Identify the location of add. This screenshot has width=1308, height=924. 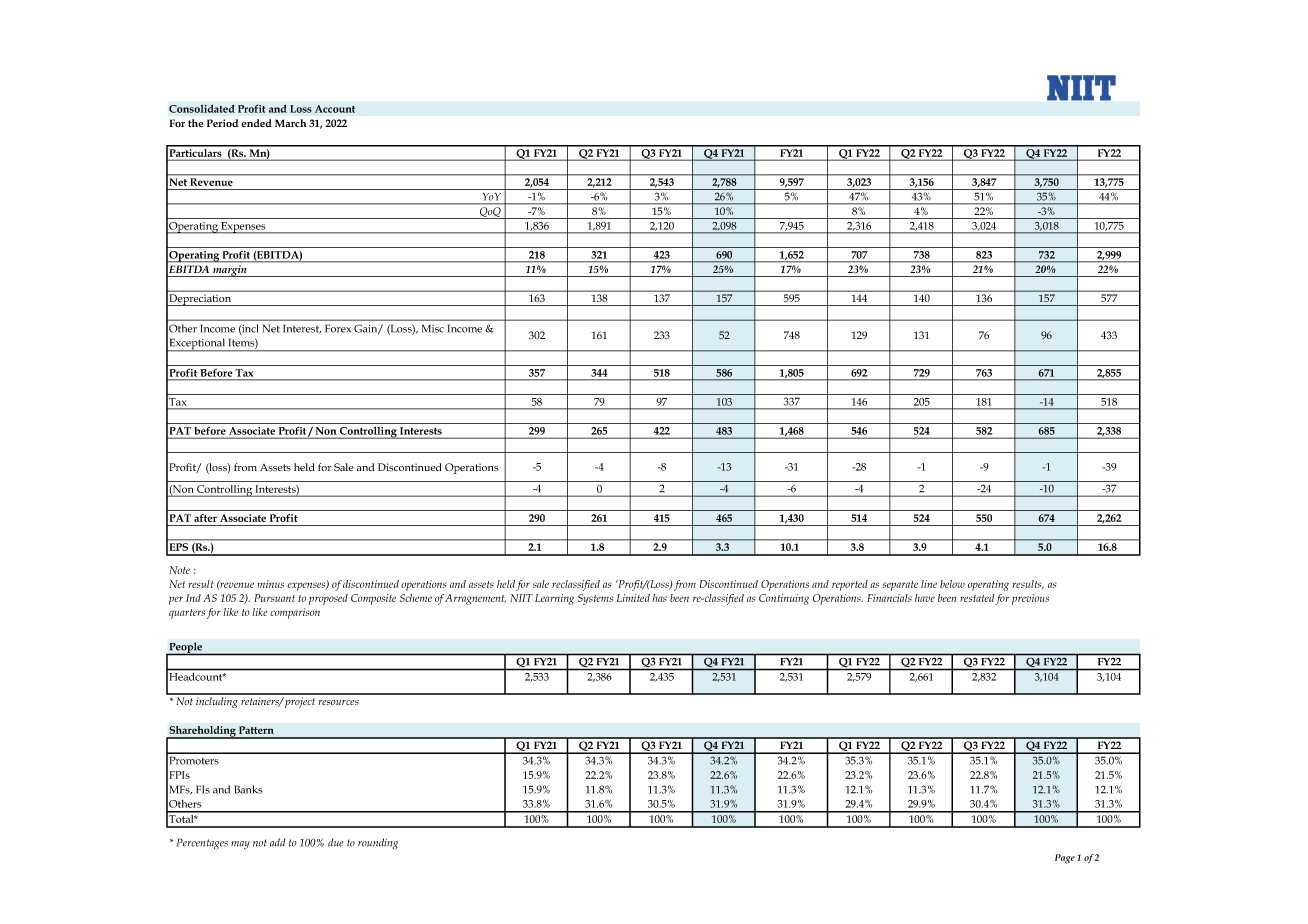
(277, 842).
